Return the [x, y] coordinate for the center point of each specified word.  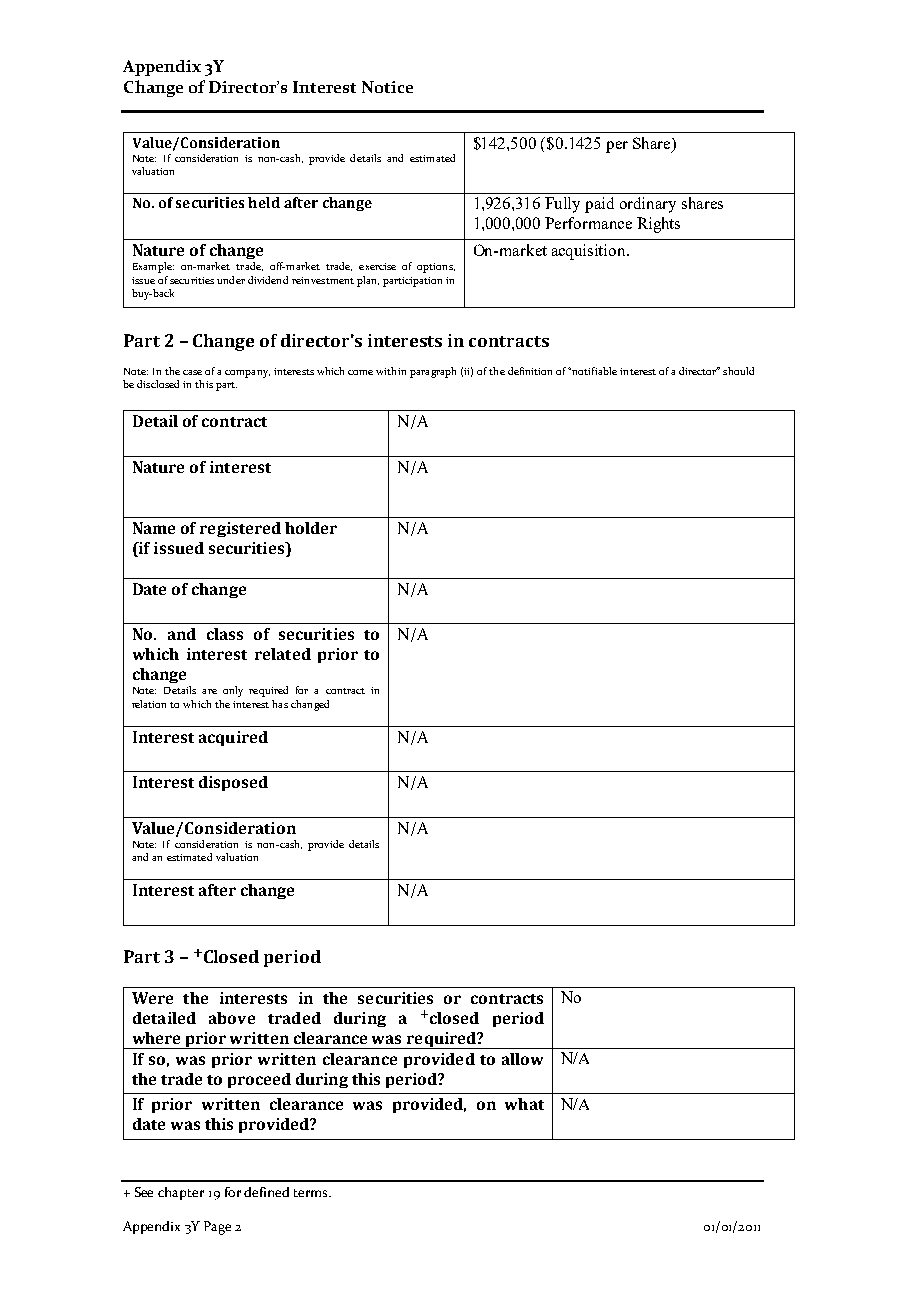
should [738, 371]
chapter [181, 1193]
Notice [387, 87]
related [283, 654]
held [264, 202]
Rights [658, 225]
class [225, 634]
